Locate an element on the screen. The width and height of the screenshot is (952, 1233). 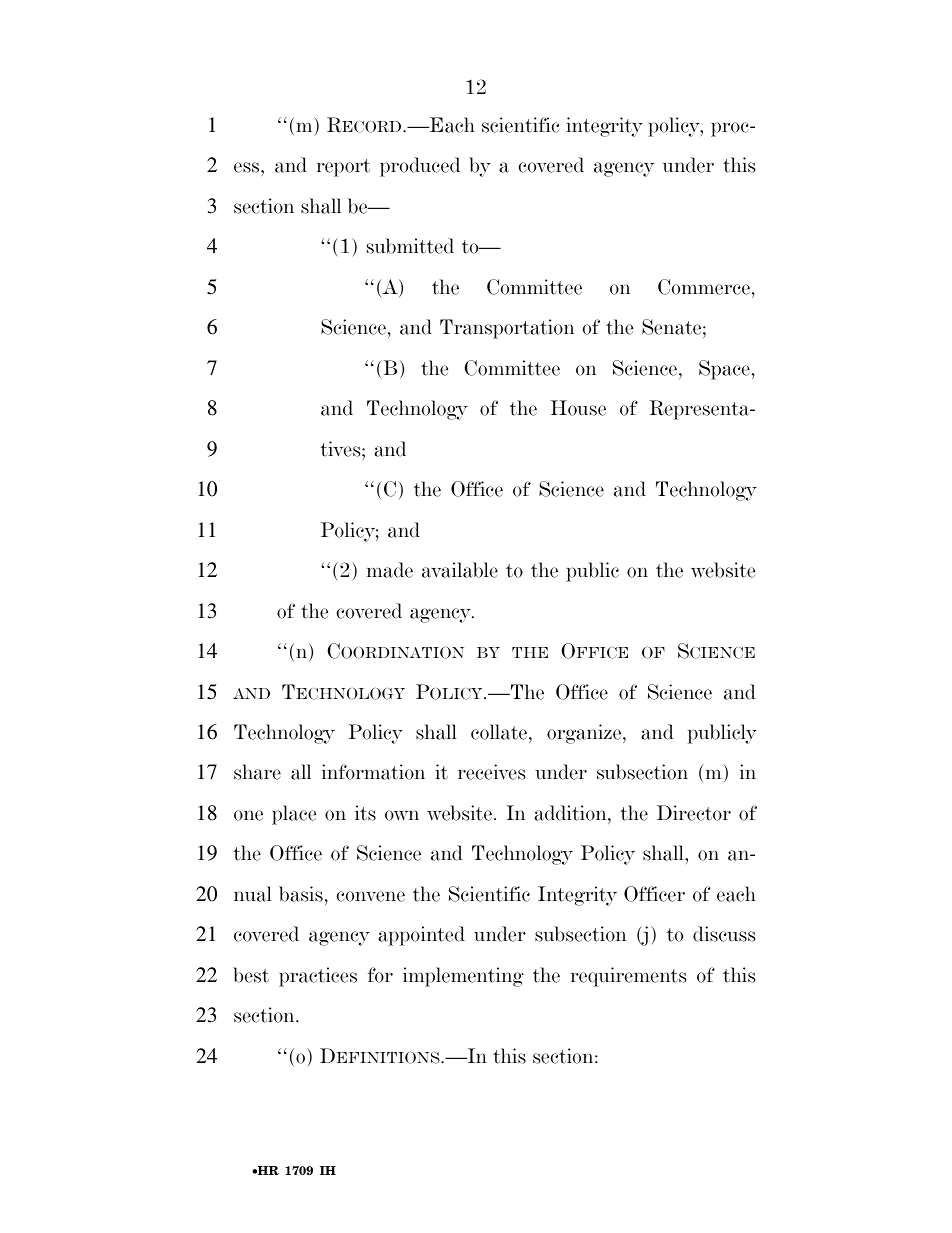
organize is located at coordinates (585, 734).
